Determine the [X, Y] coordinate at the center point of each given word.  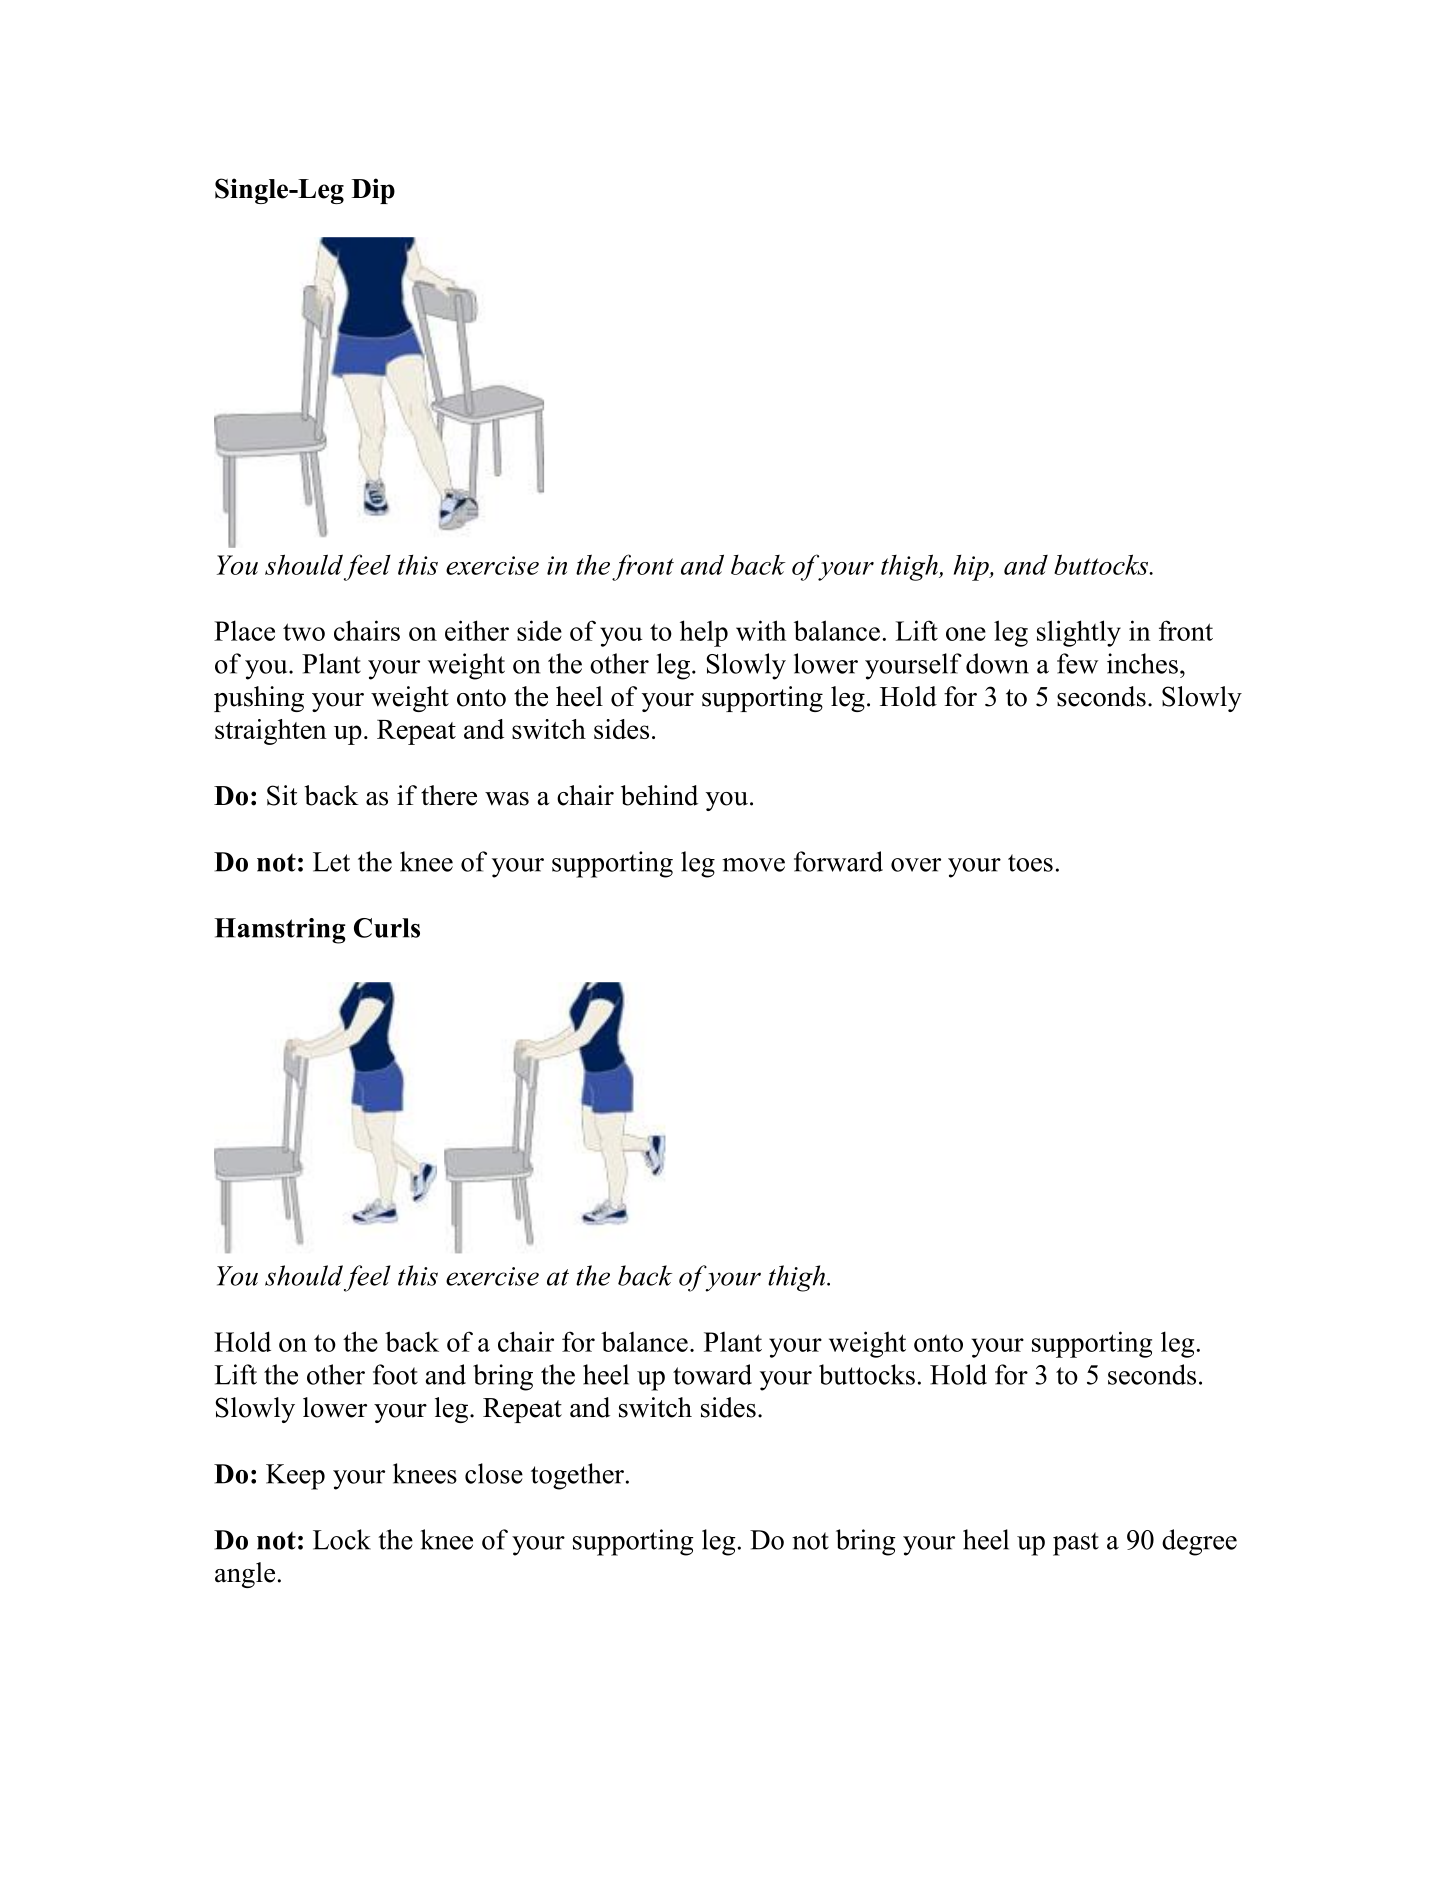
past [1076, 1544]
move [753, 865]
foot [395, 1374]
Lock [342, 1539]
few [1077, 663]
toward [712, 1374]
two [304, 632]
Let [331, 862]
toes [1030, 863]
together [579, 1476]
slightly [1079, 633]
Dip [373, 191]
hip [972, 568]
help [704, 633]
